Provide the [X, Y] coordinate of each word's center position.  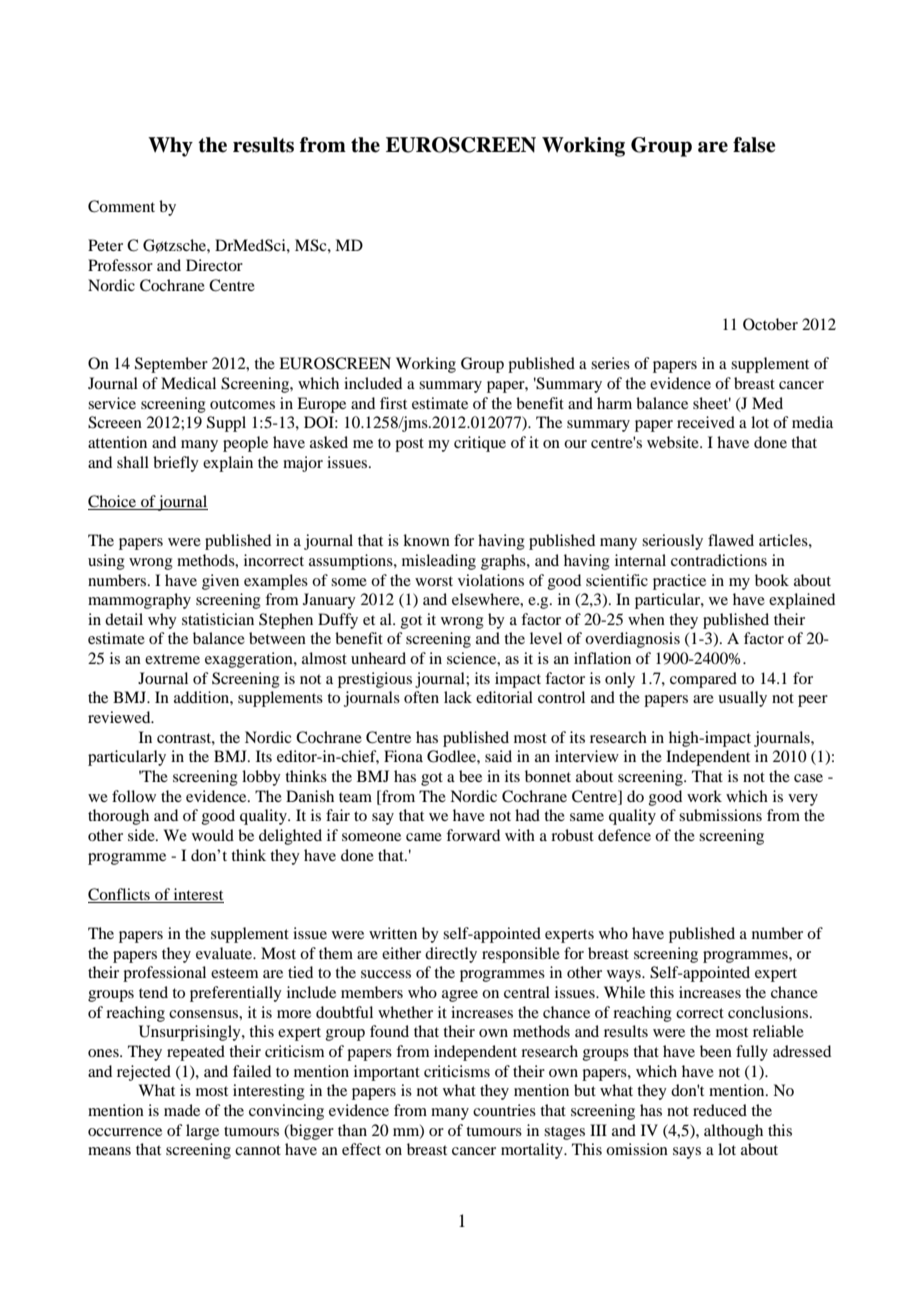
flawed [731, 540]
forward [473, 835]
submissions [720, 815]
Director [214, 265]
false [754, 145]
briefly [176, 464]
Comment [121, 206]
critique [480, 444]
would [213, 835]
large [202, 1132]
